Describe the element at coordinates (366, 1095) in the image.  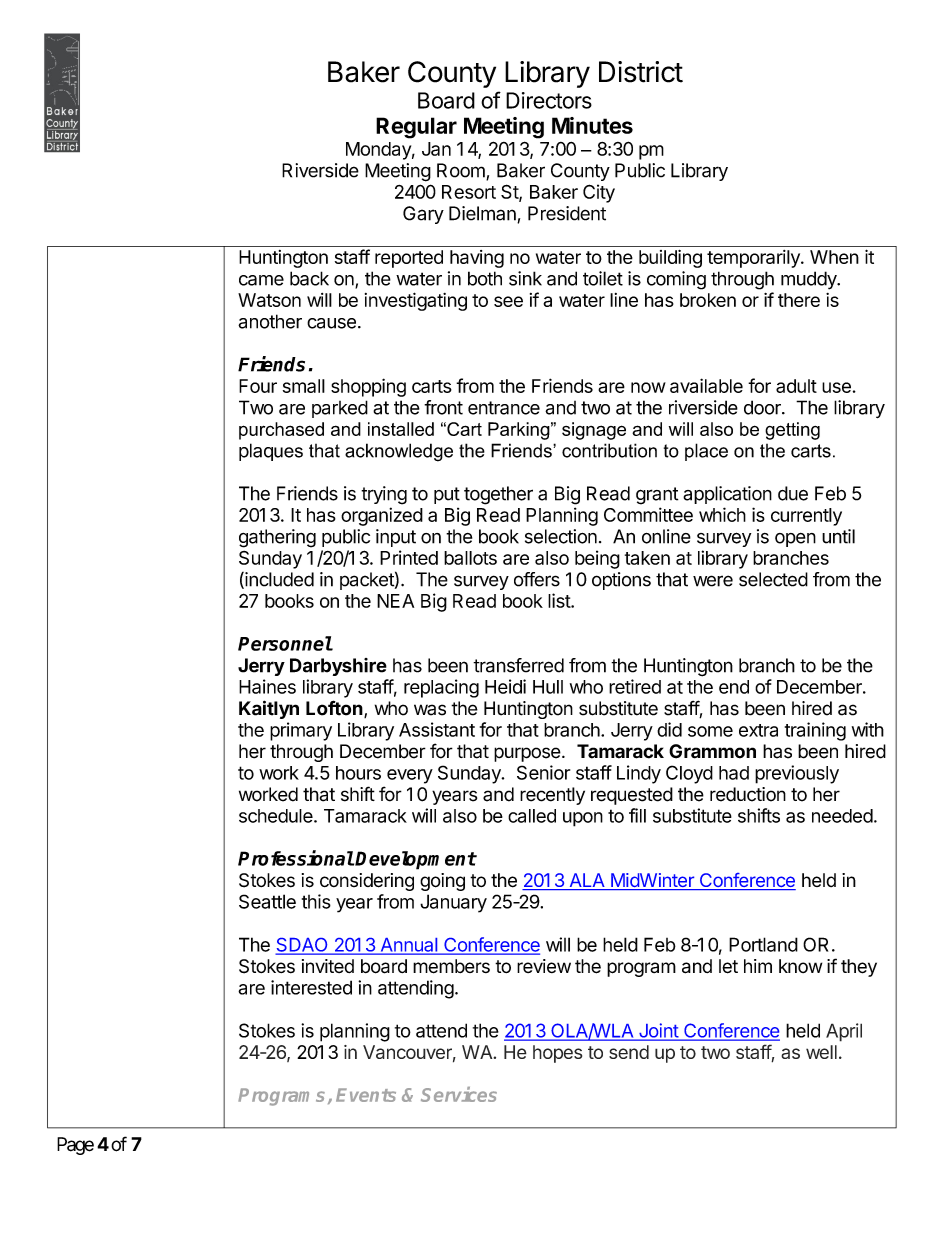
I see `Events` at that location.
